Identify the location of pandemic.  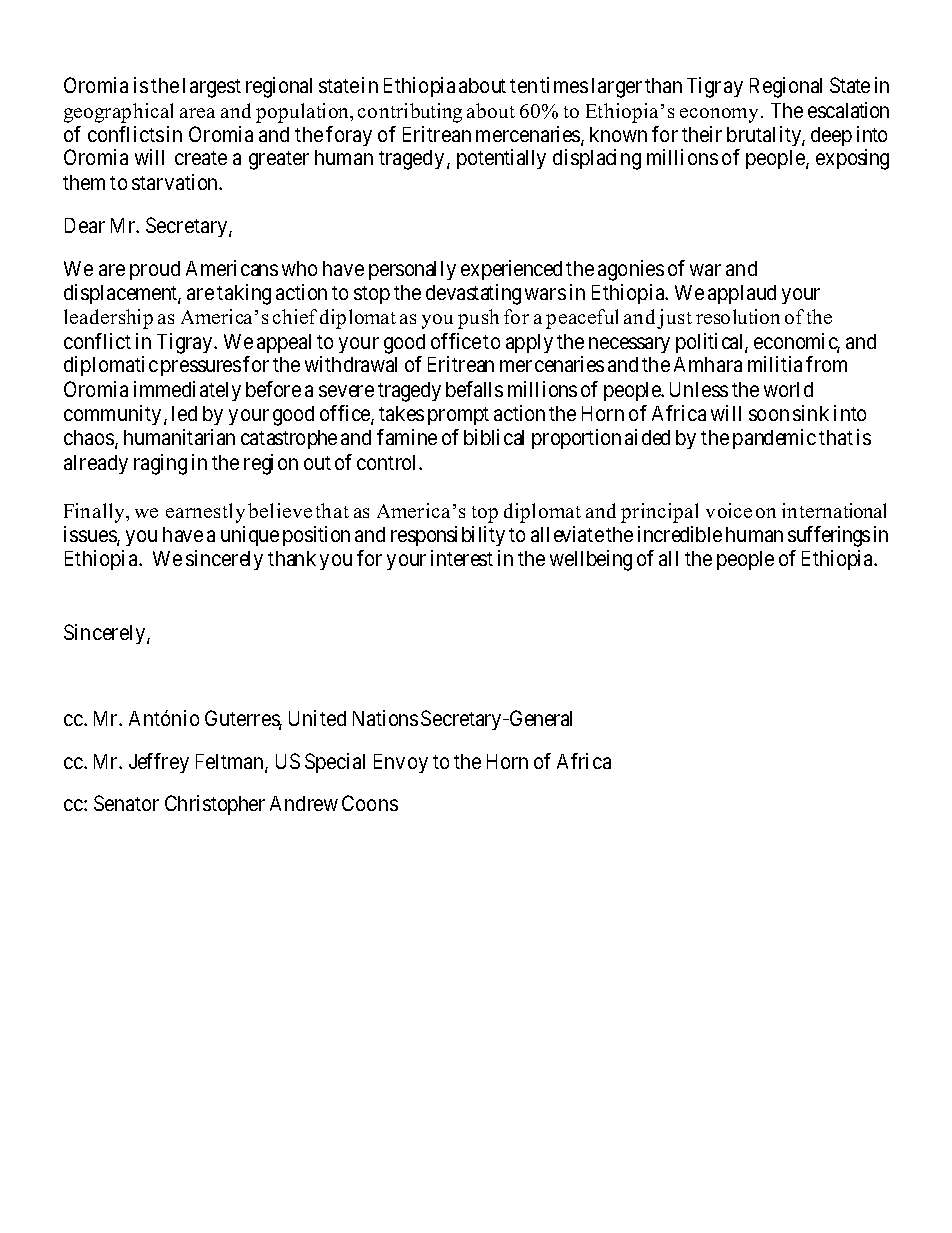
(774, 439).
